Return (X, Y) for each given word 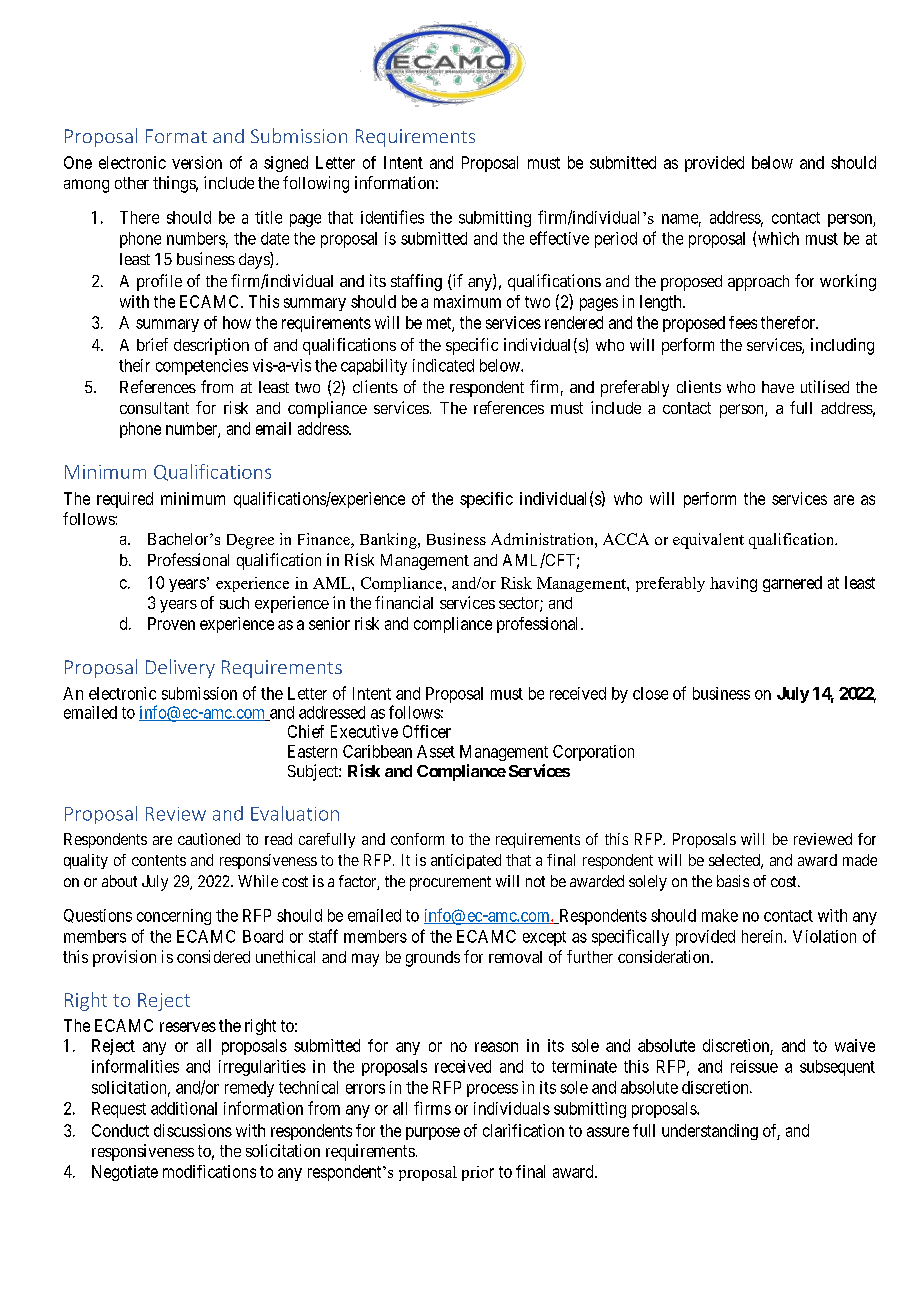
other (132, 183)
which (778, 238)
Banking (389, 541)
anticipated (466, 861)
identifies (392, 217)
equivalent (708, 541)
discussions (193, 1130)
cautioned (209, 839)
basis (733, 881)
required (125, 500)
